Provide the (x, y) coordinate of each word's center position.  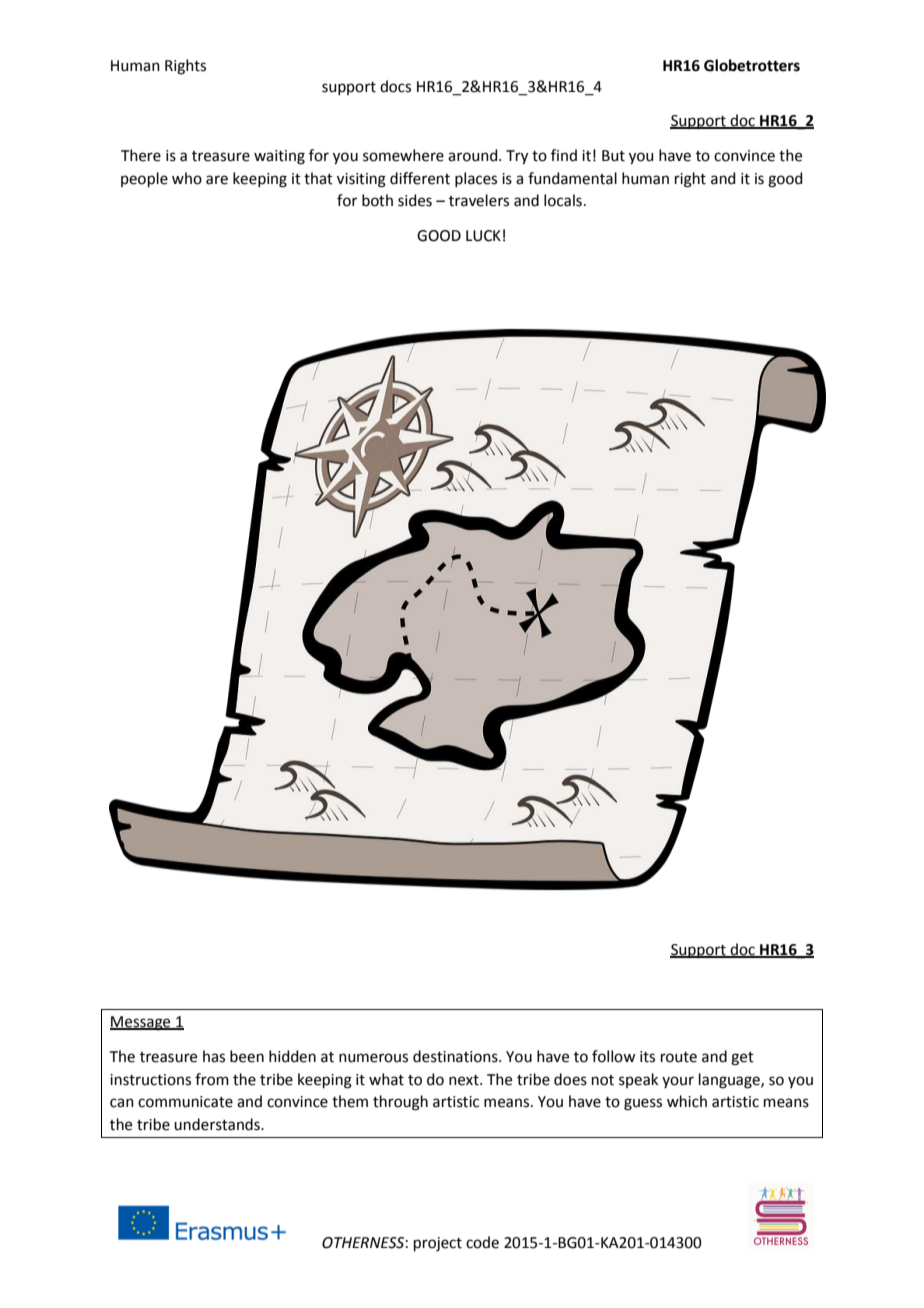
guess (643, 1104)
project (438, 1244)
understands (218, 1124)
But (613, 156)
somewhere (403, 155)
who (187, 178)
